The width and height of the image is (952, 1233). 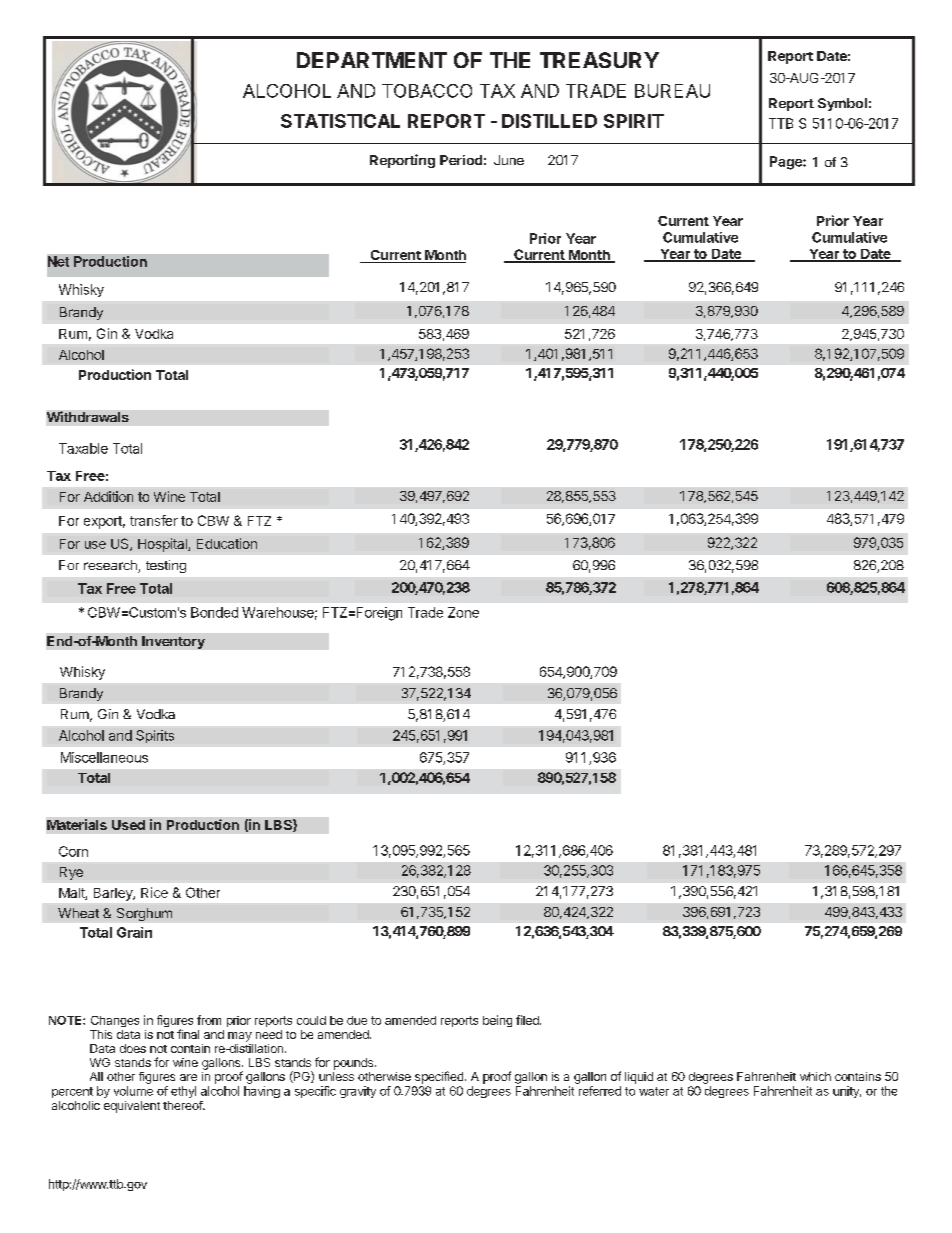 I want to click on specified, so click(x=439, y=1077).
